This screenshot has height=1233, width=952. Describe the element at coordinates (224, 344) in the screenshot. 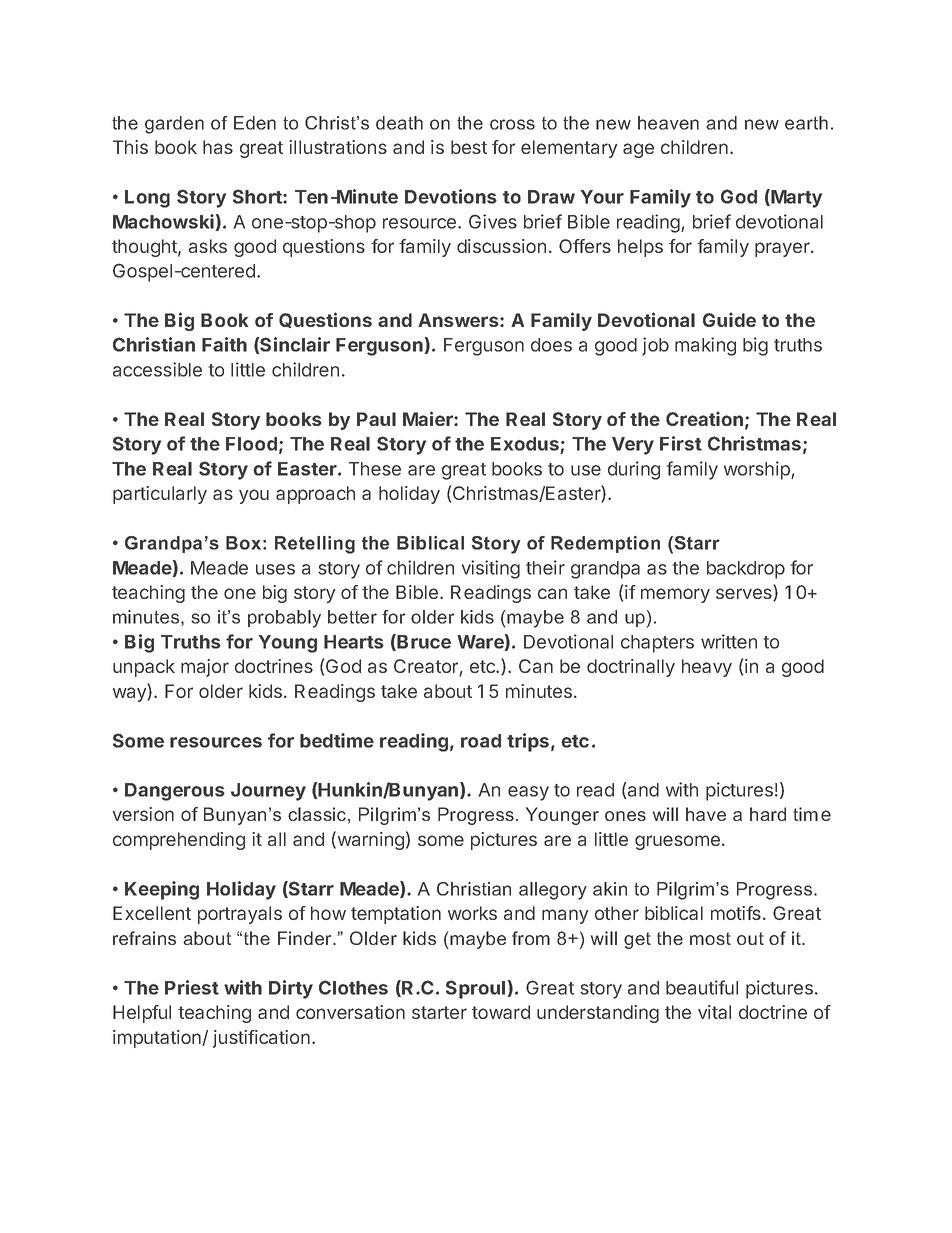

I see `Faith` at that location.
